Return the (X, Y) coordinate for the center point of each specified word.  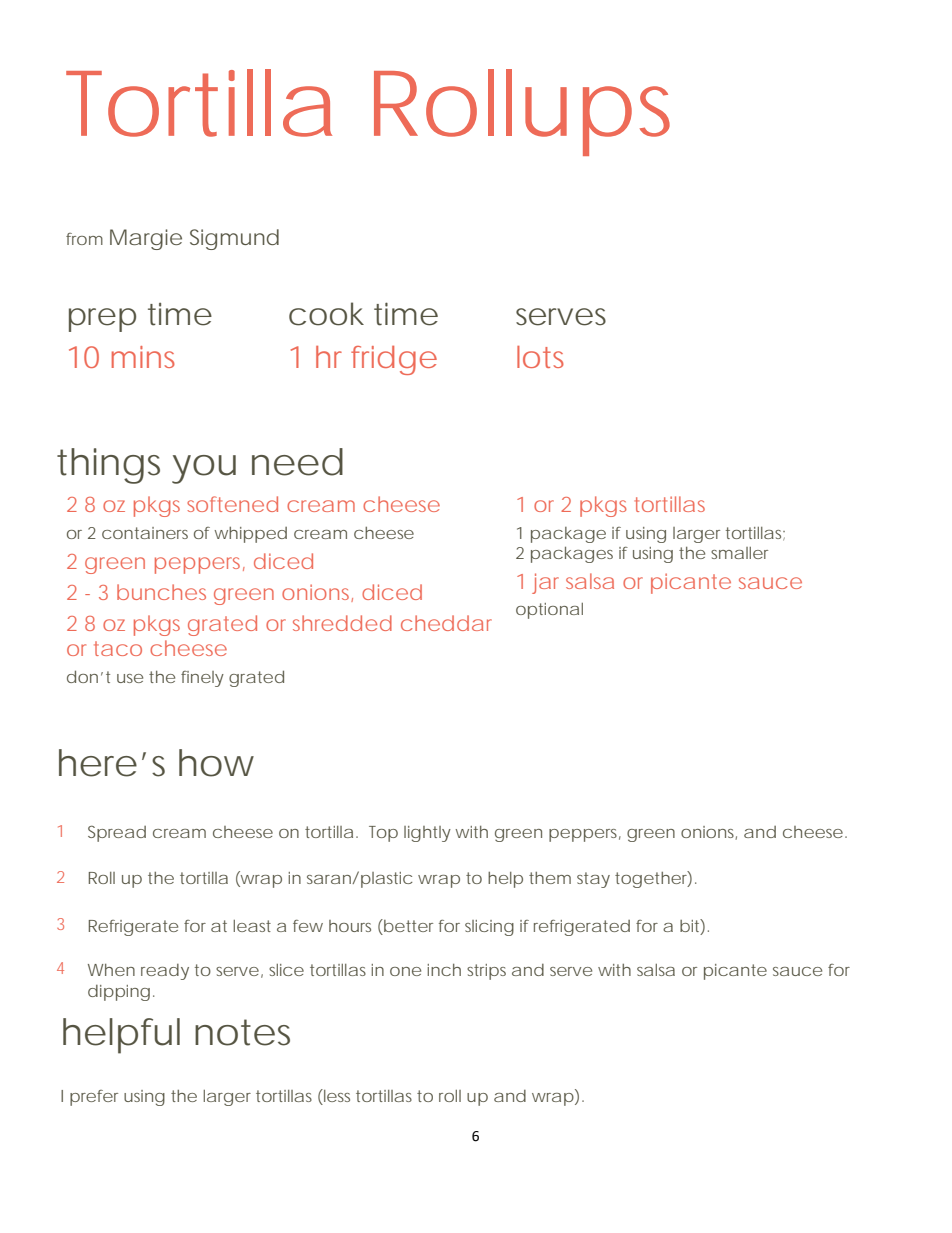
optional (549, 611)
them (550, 878)
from (84, 239)
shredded (342, 623)
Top (383, 834)
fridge (394, 360)
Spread (117, 833)
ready (165, 972)
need (297, 462)
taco (118, 648)
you (204, 469)
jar (545, 583)
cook (326, 314)
